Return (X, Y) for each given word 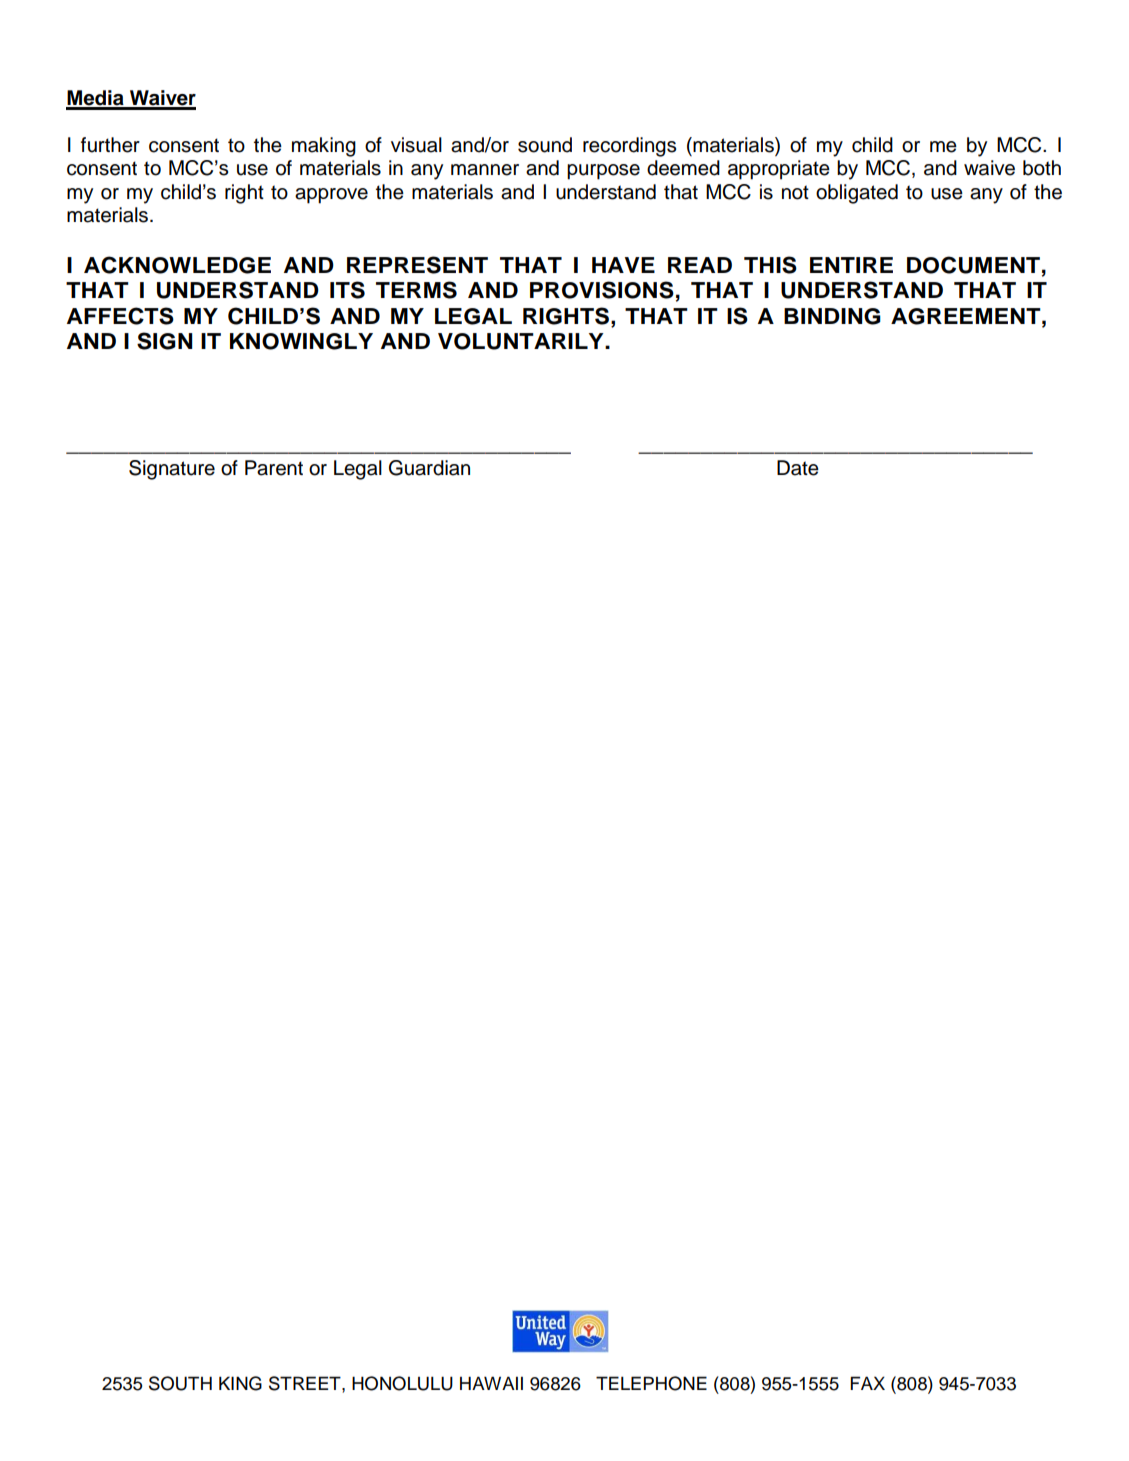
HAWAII (491, 1383)
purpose (603, 172)
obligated (857, 194)
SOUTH (180, 1383)
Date (798, 468)
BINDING (832, 316)
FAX (867, 1383)
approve (331, 196)
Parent (274, 468)
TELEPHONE (651, 1383)
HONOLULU (402, 1383)
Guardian (429, 468)
